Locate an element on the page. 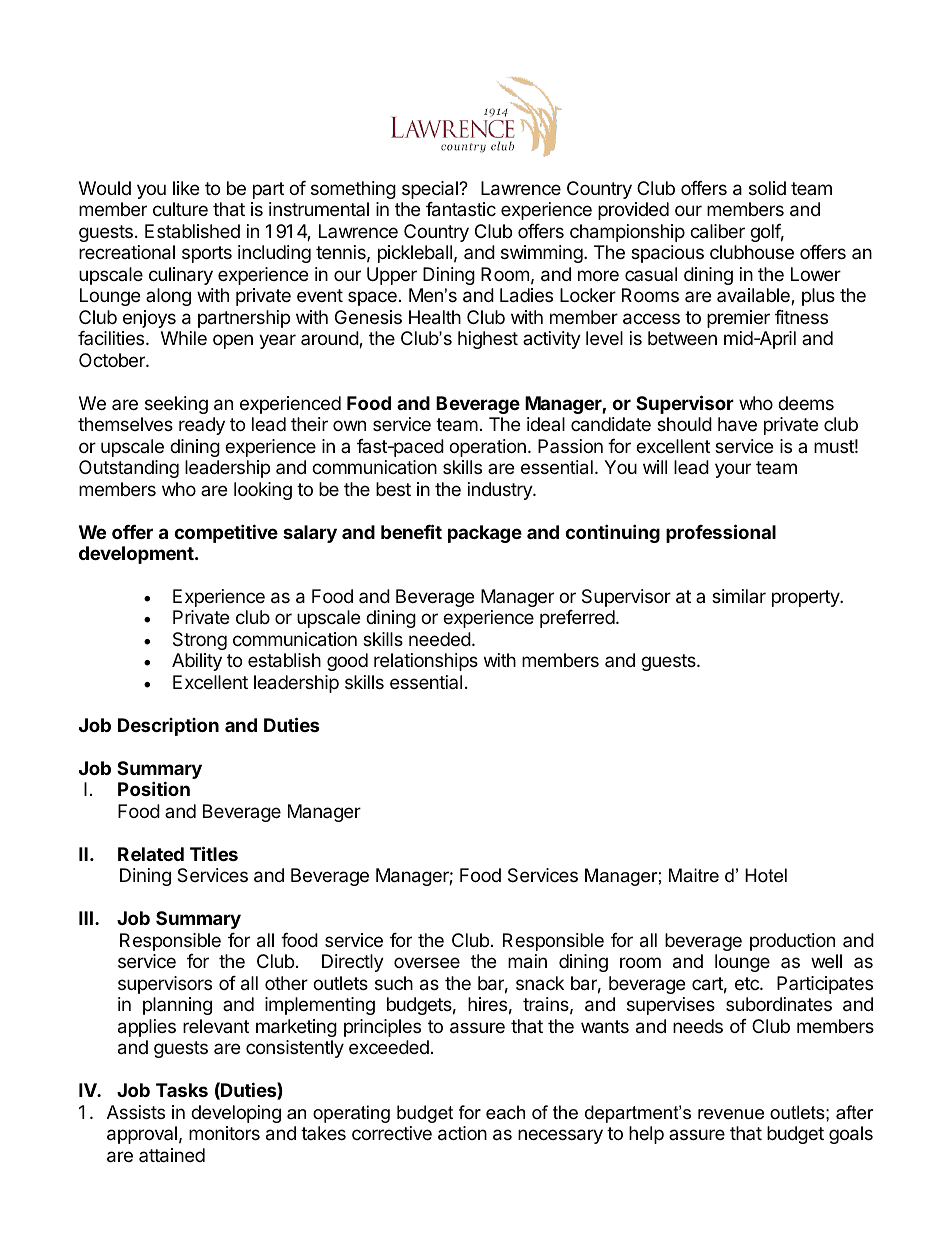 The width and height of the document is (952, 1233). professional is located at coordinates (721, 533).
